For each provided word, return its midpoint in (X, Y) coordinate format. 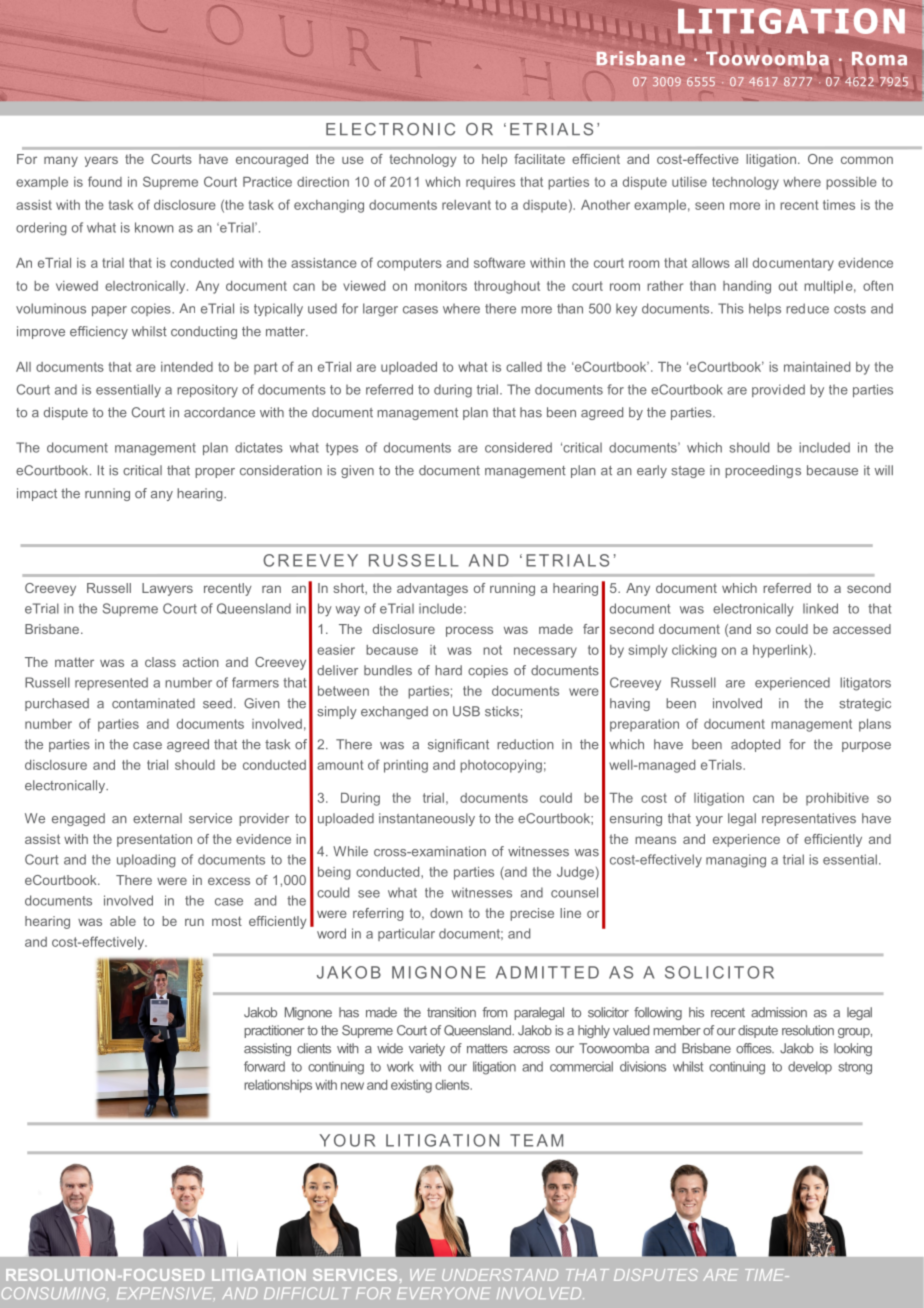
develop (810, 1067)
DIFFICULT (307, 1293)
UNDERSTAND (500, 1275)
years (101, 161)
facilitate (539, 159)
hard (448, 670)
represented (111, 683)
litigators (865, 684)
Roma (879, 59)
